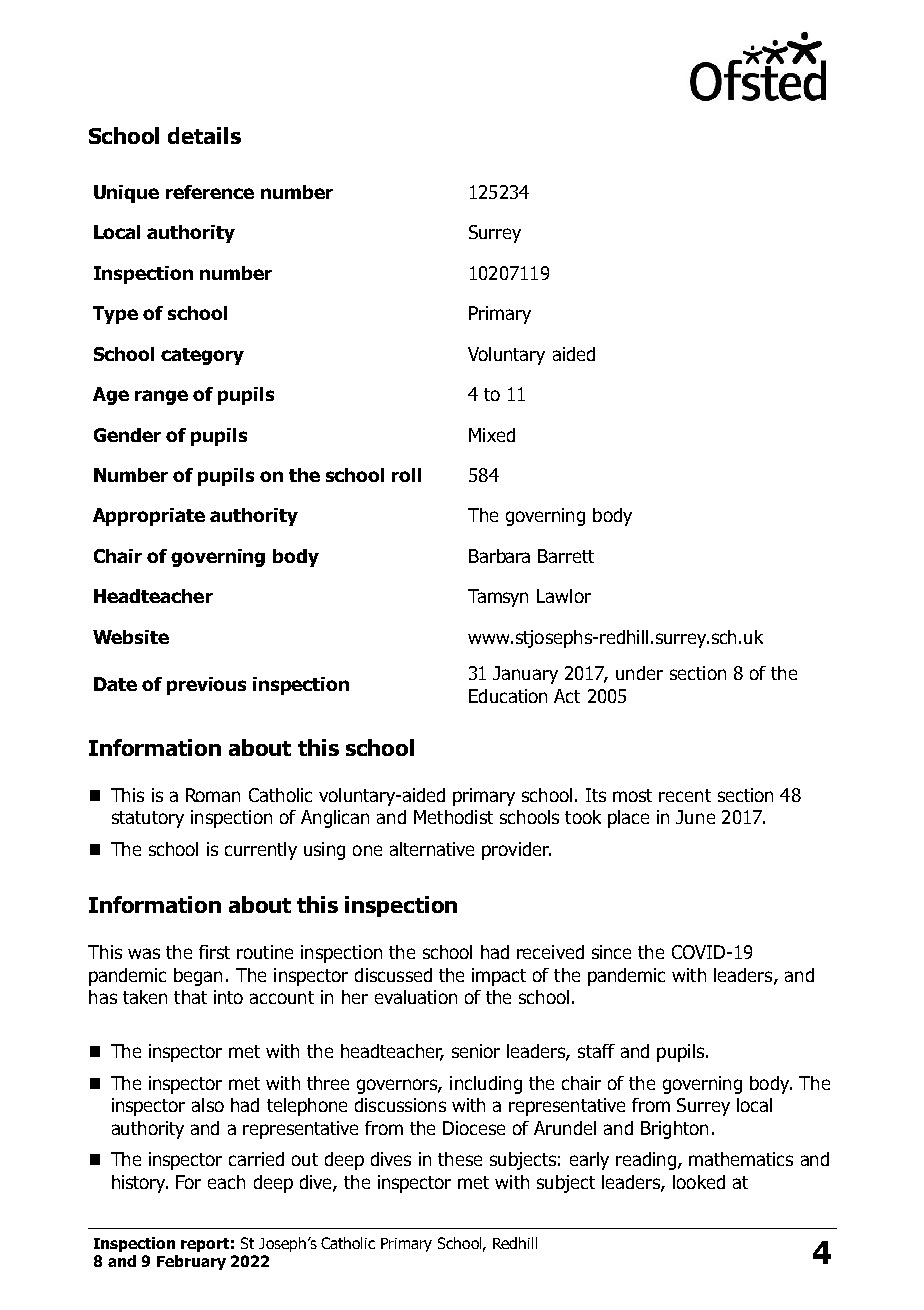  What do you see at coordinates (149, 517) in the page?
I see `Appropriate` at bounding box center [149, 517].
